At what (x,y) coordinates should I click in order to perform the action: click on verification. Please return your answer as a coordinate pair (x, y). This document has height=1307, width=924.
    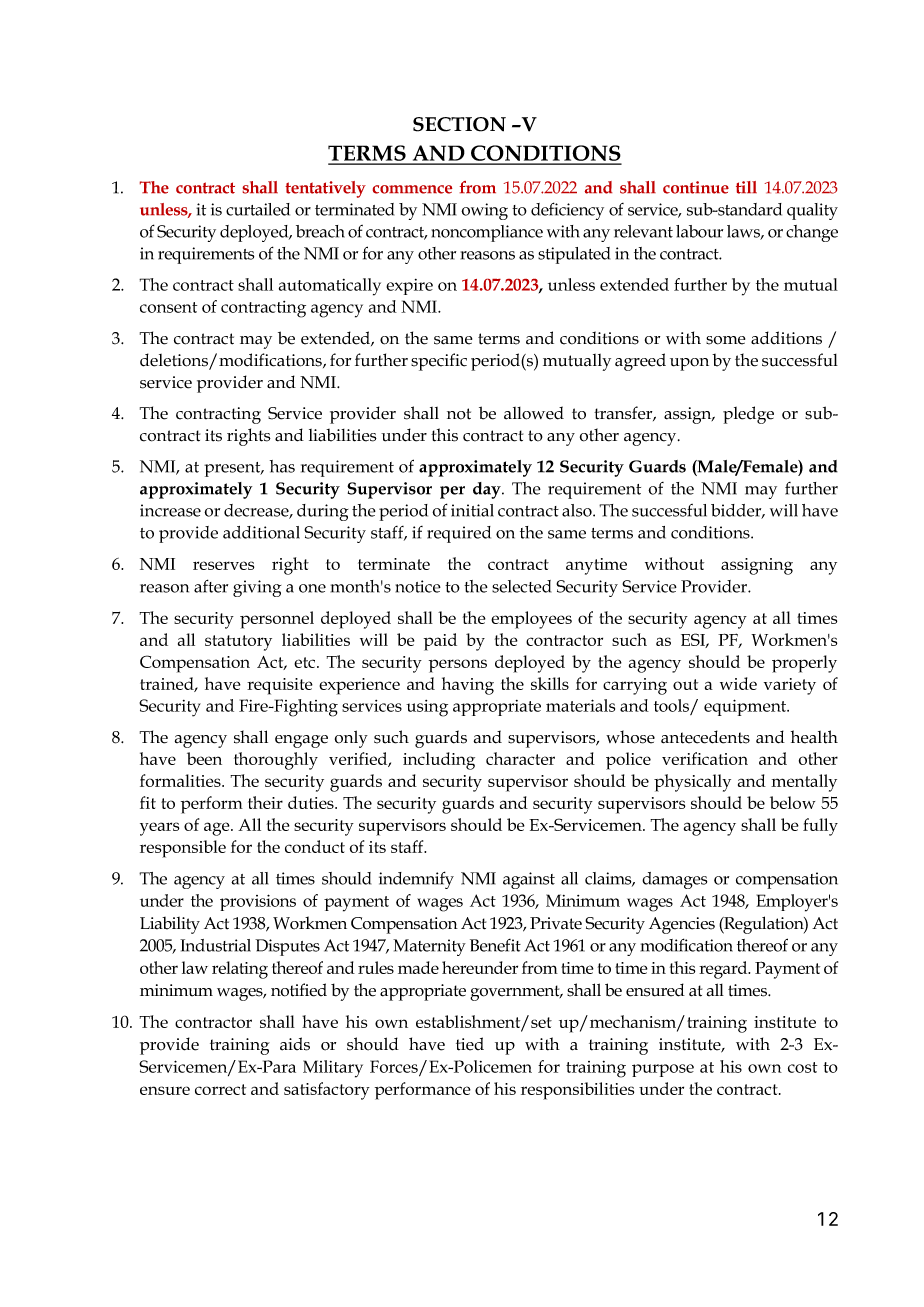
    Looking at the image, I should click on (705, 758).
